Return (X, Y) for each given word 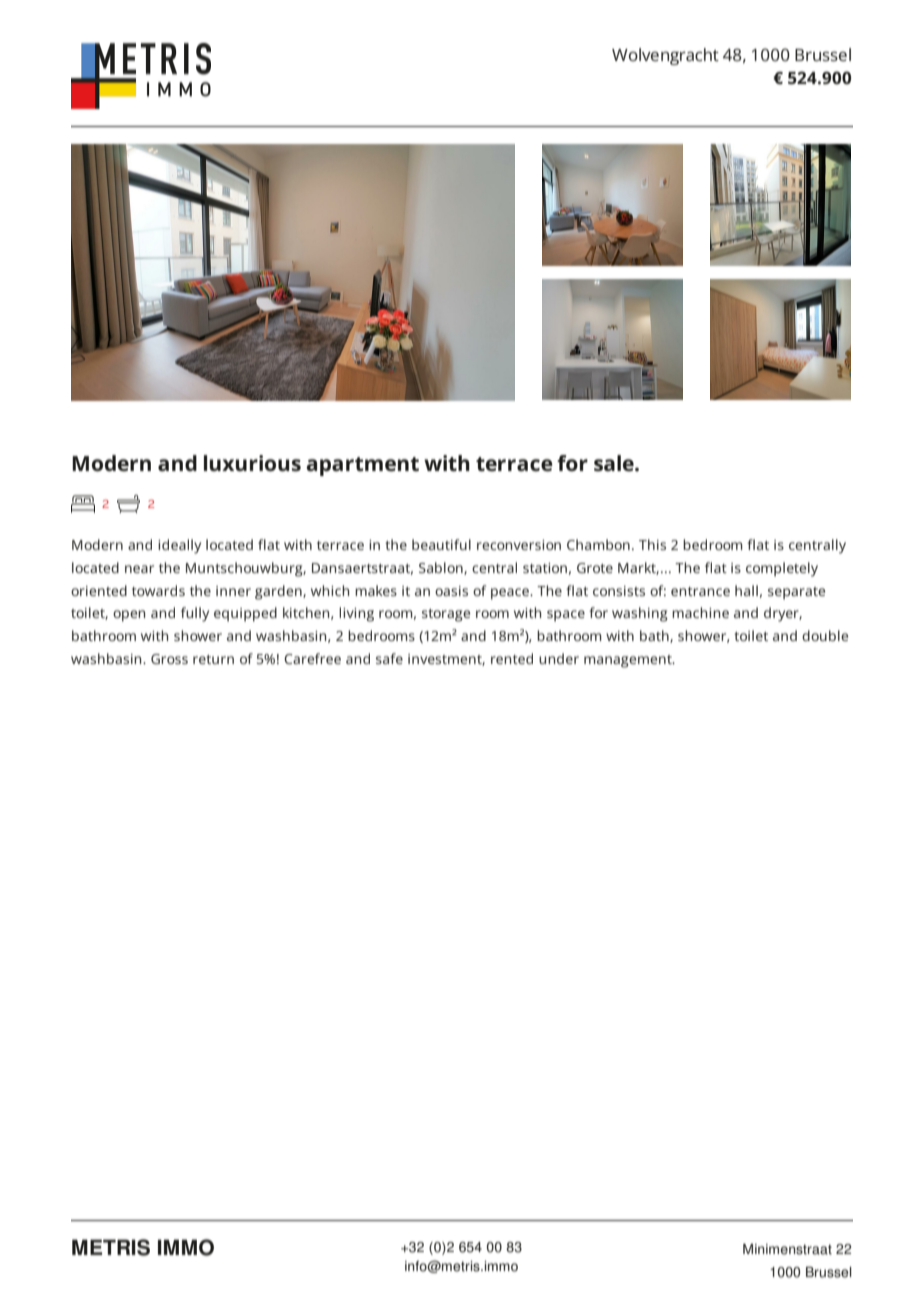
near (139, 569)
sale (615, 463)
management (629, 661)
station (545, 568)
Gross (169, 659)
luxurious (252, 463)
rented (512, 658)
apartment (362, 466)
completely (782, 569)
